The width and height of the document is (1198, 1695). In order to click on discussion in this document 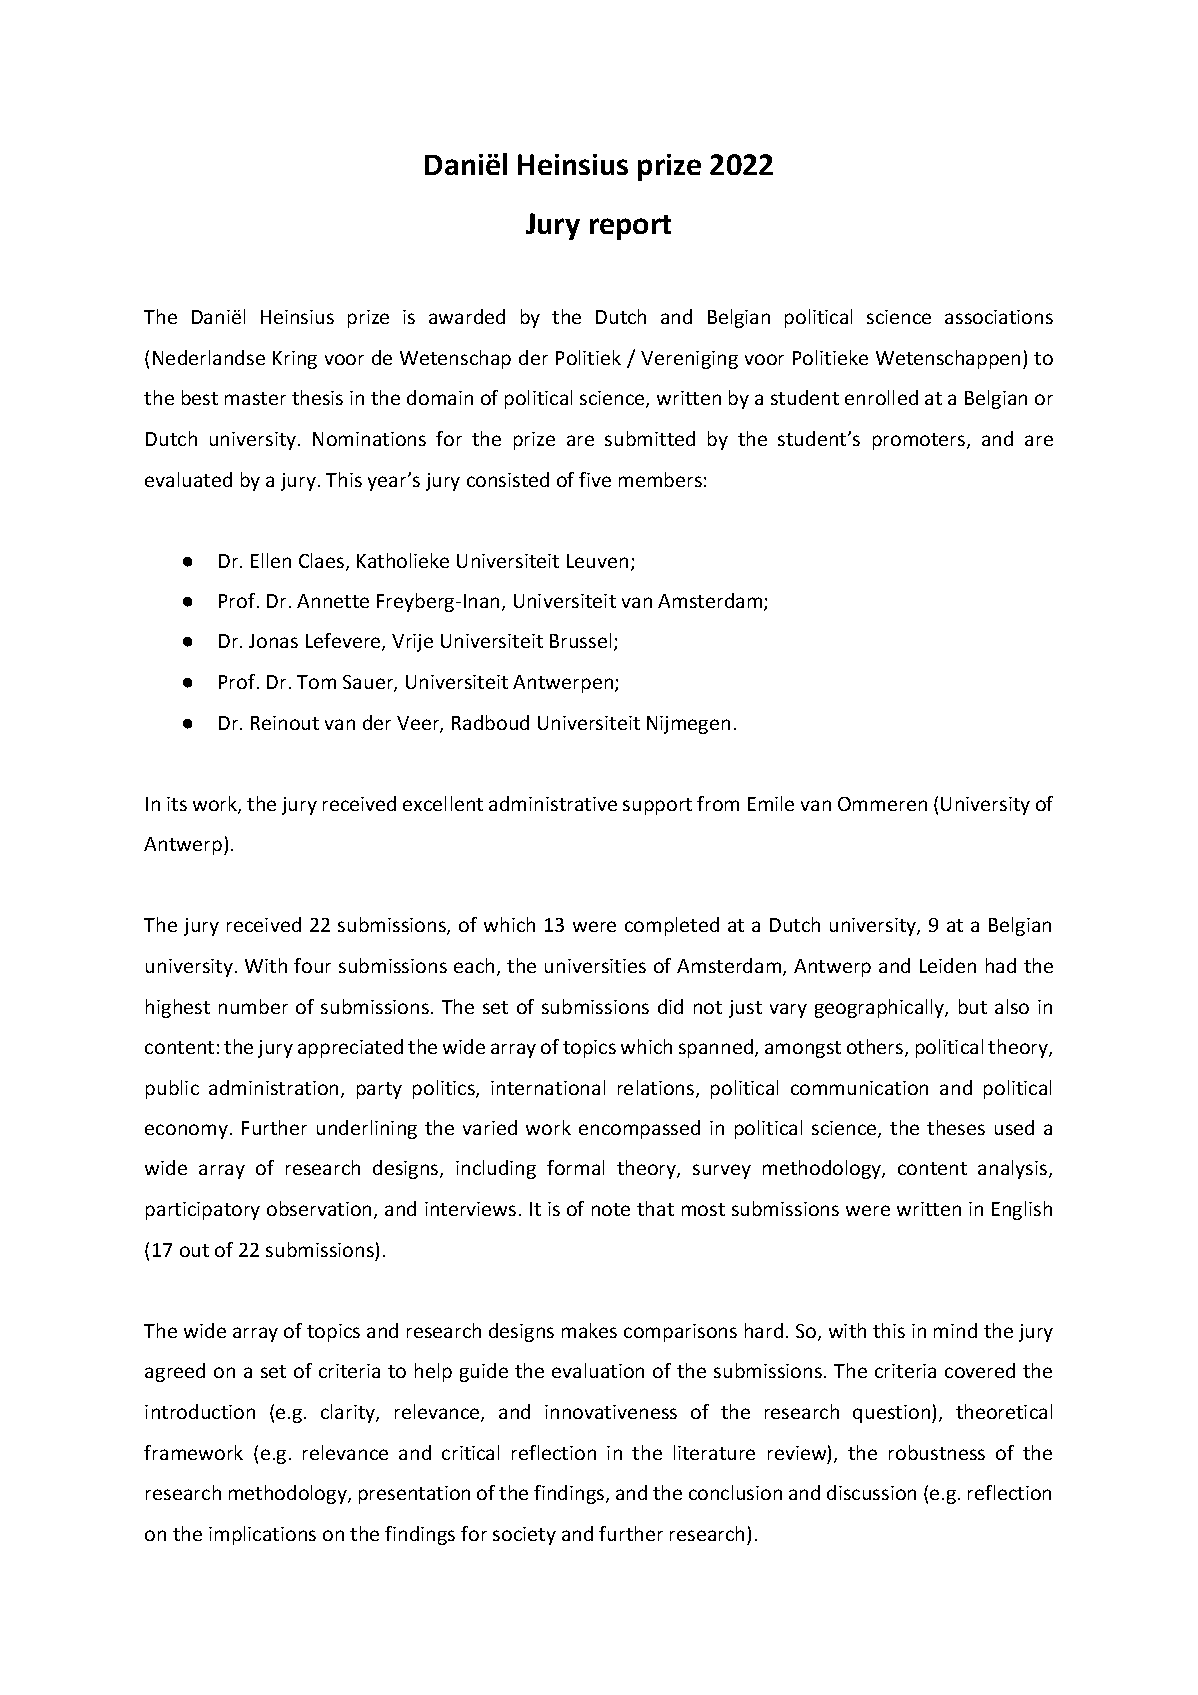, I will do `click(871, 1492)`.
